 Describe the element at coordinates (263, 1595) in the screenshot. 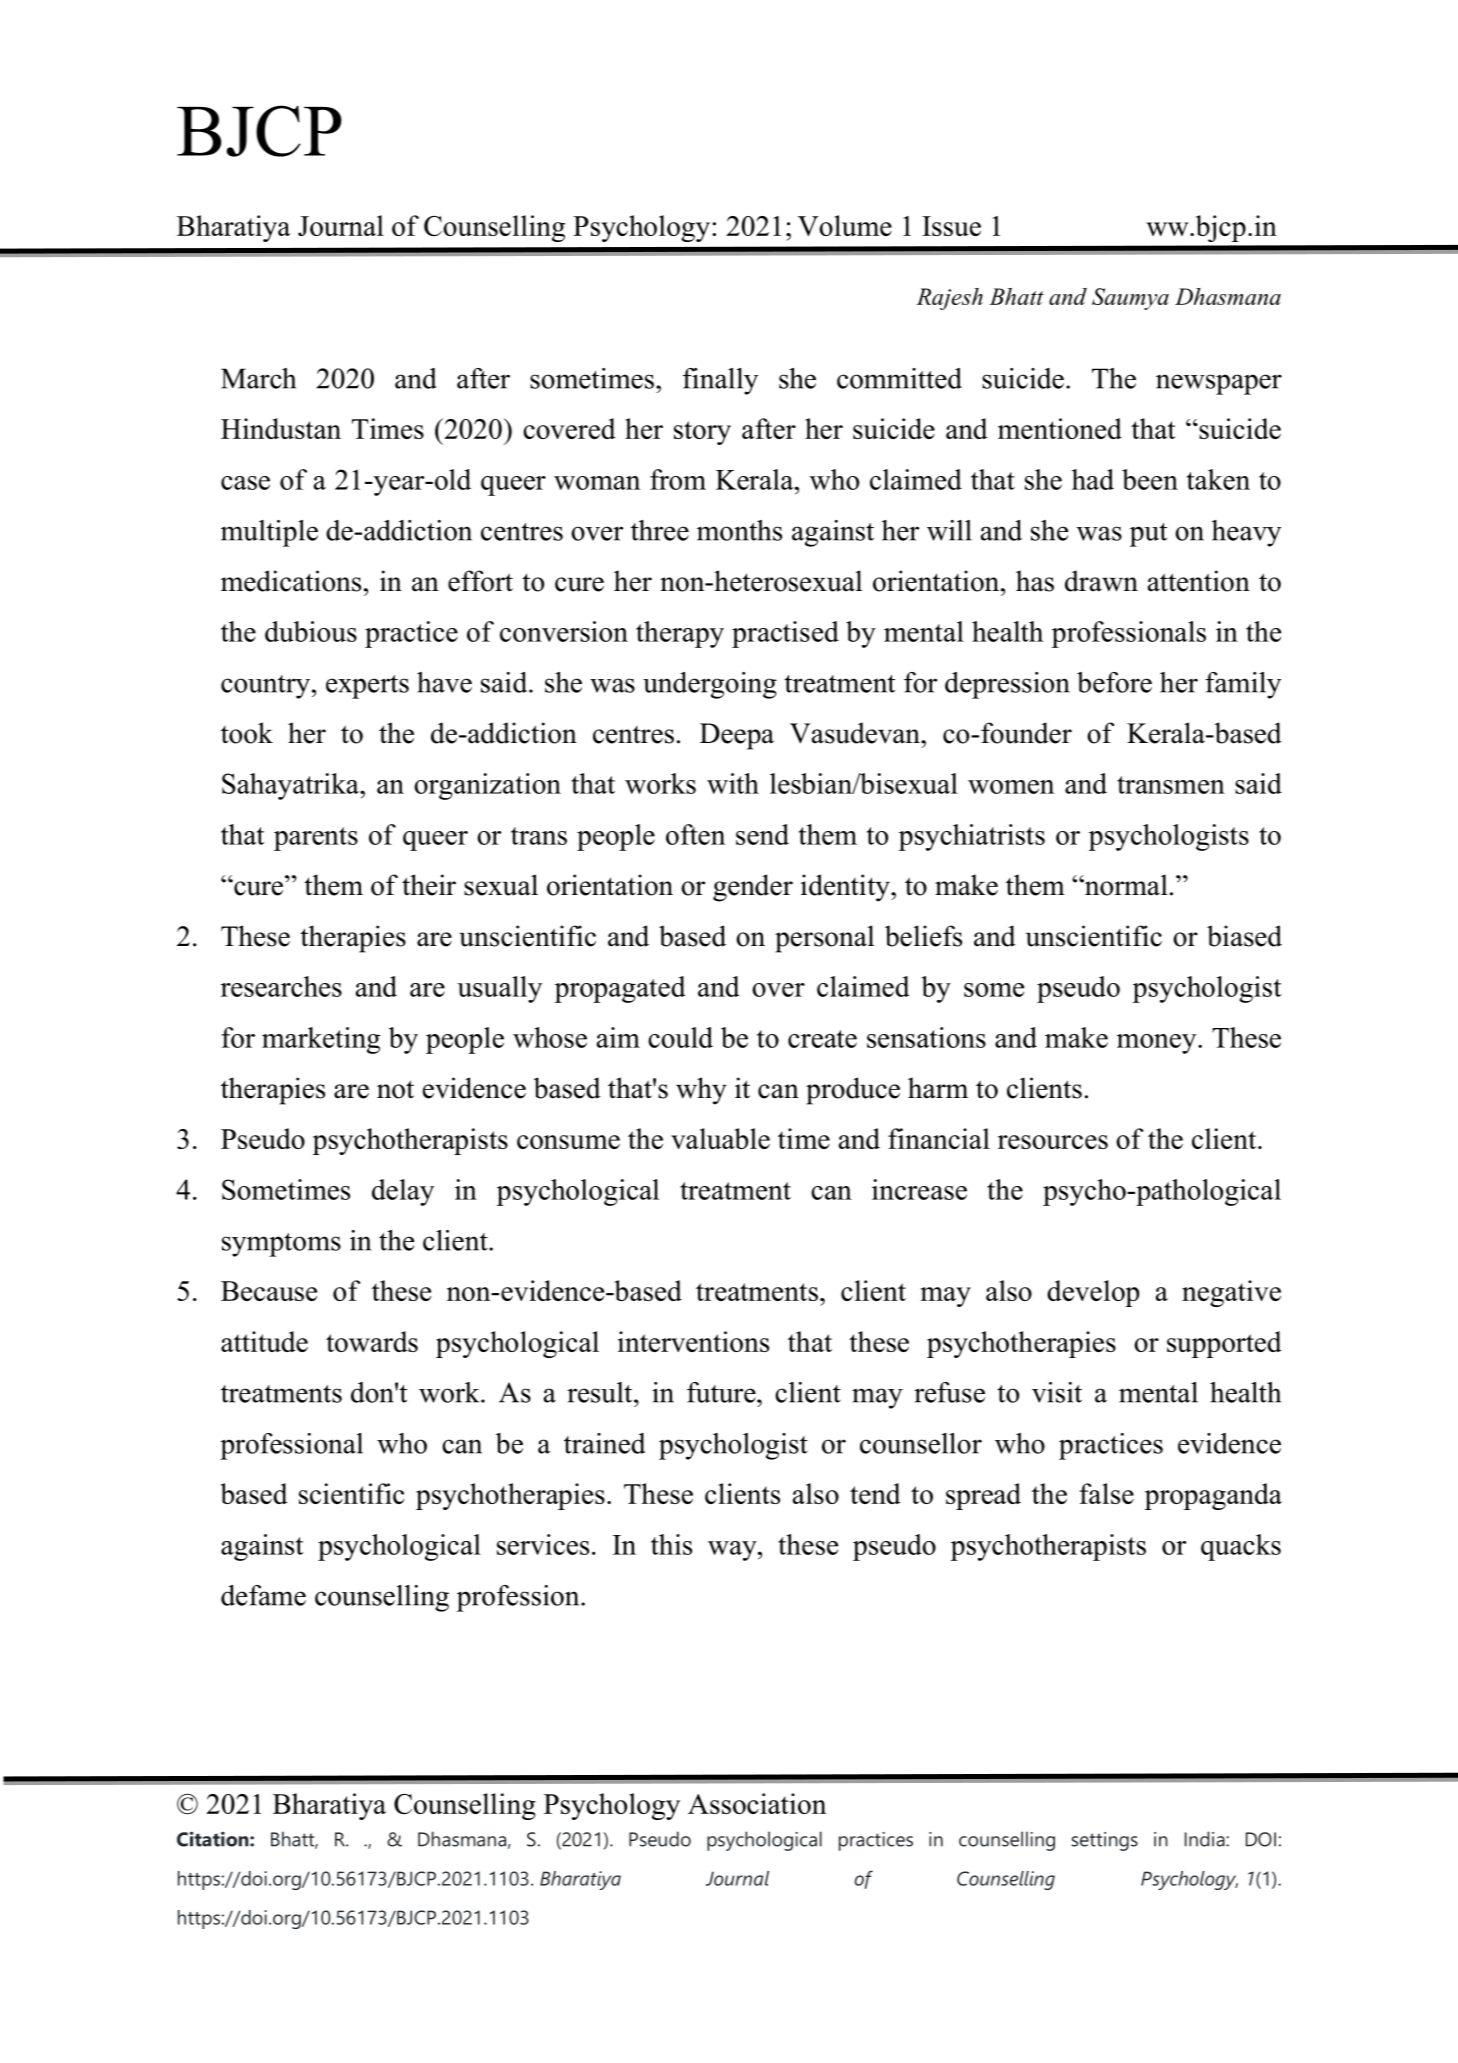

I see `defame` at that location.
